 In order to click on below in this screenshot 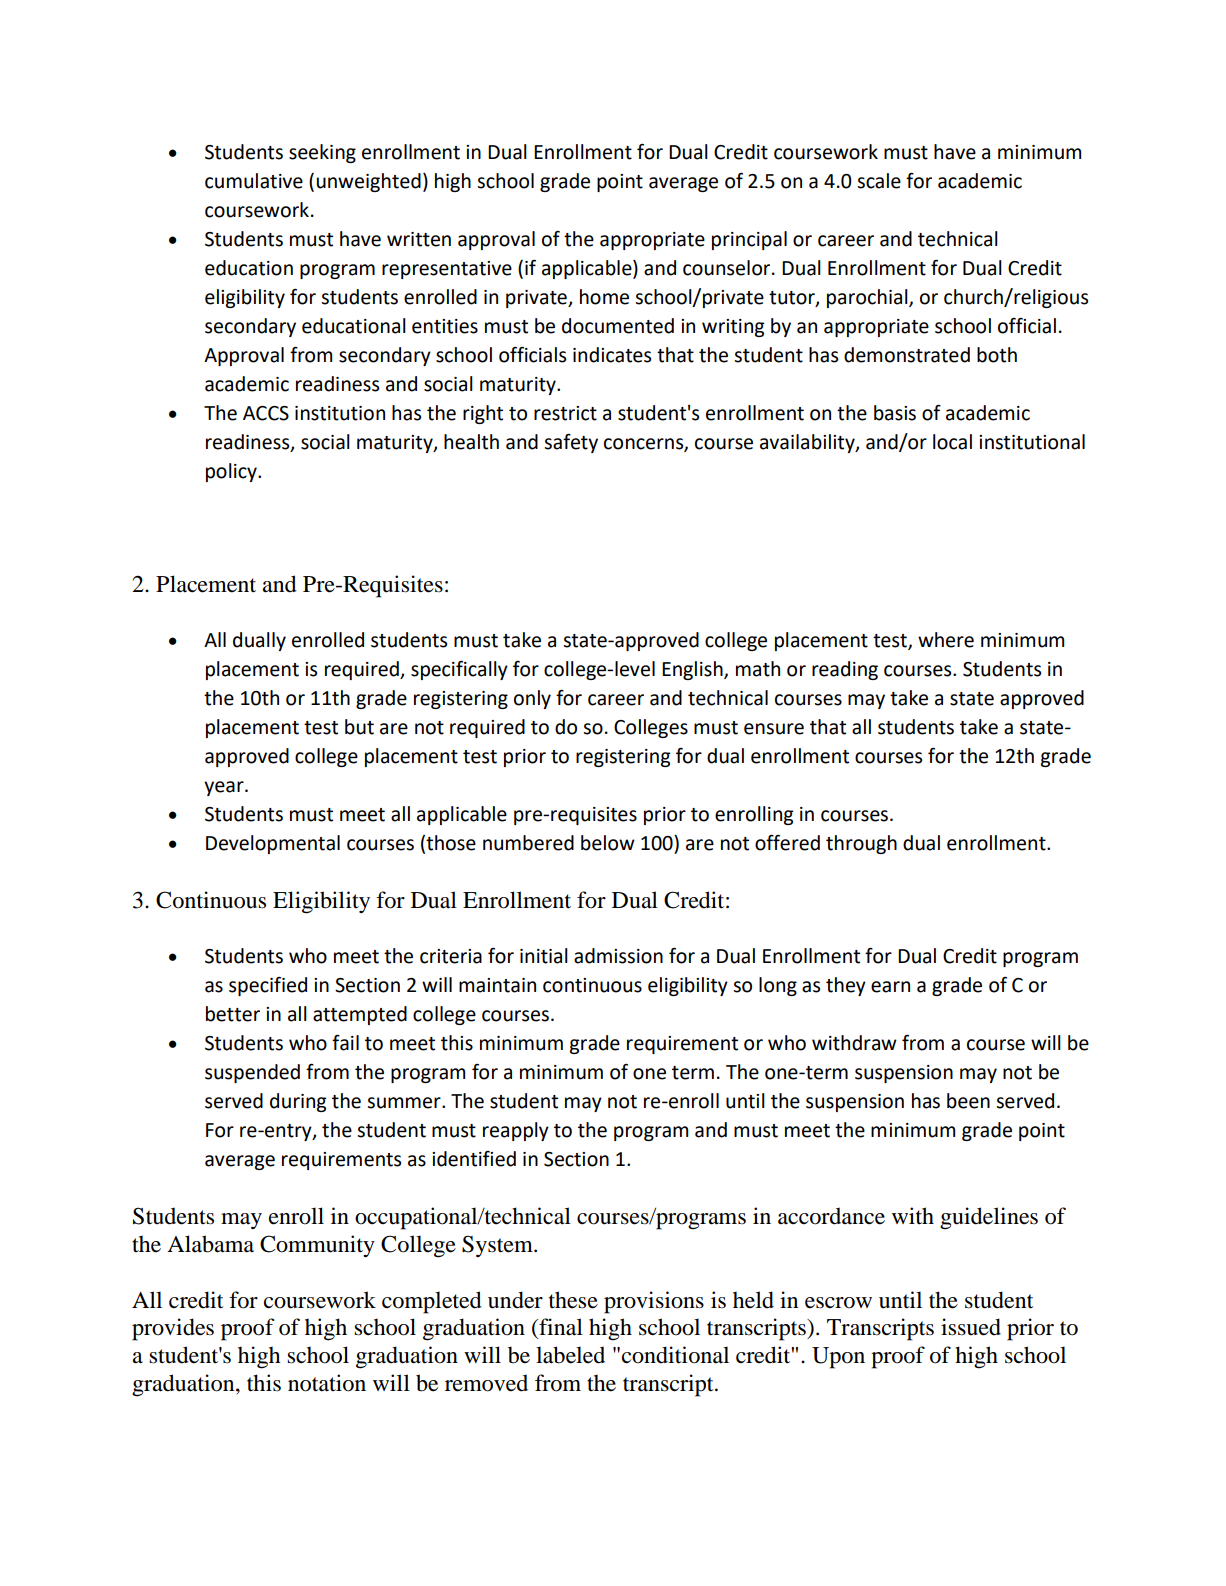, I will do `click(608, 843)`.
